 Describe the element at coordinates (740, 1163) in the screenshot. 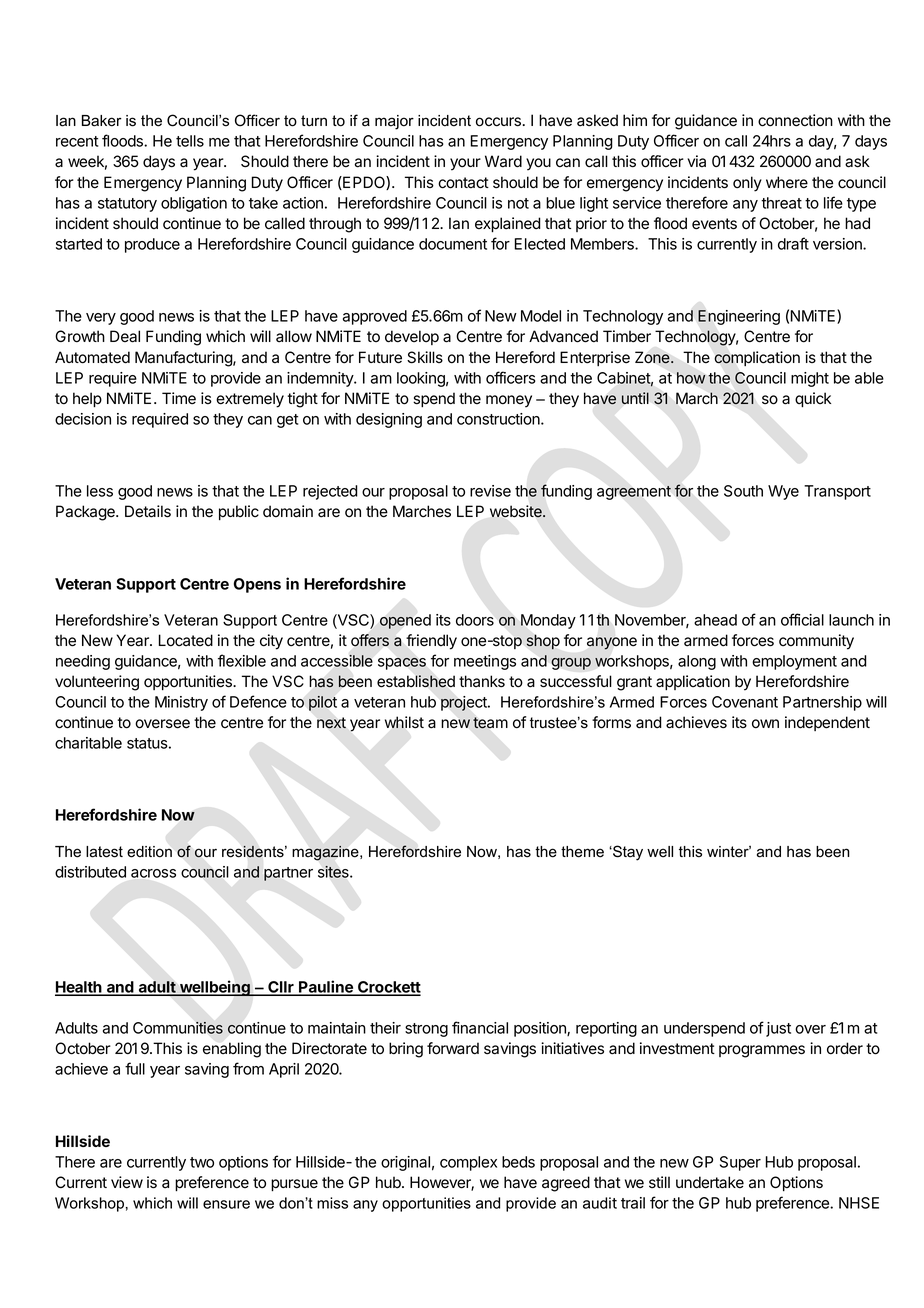

I see `Super` at that location.
